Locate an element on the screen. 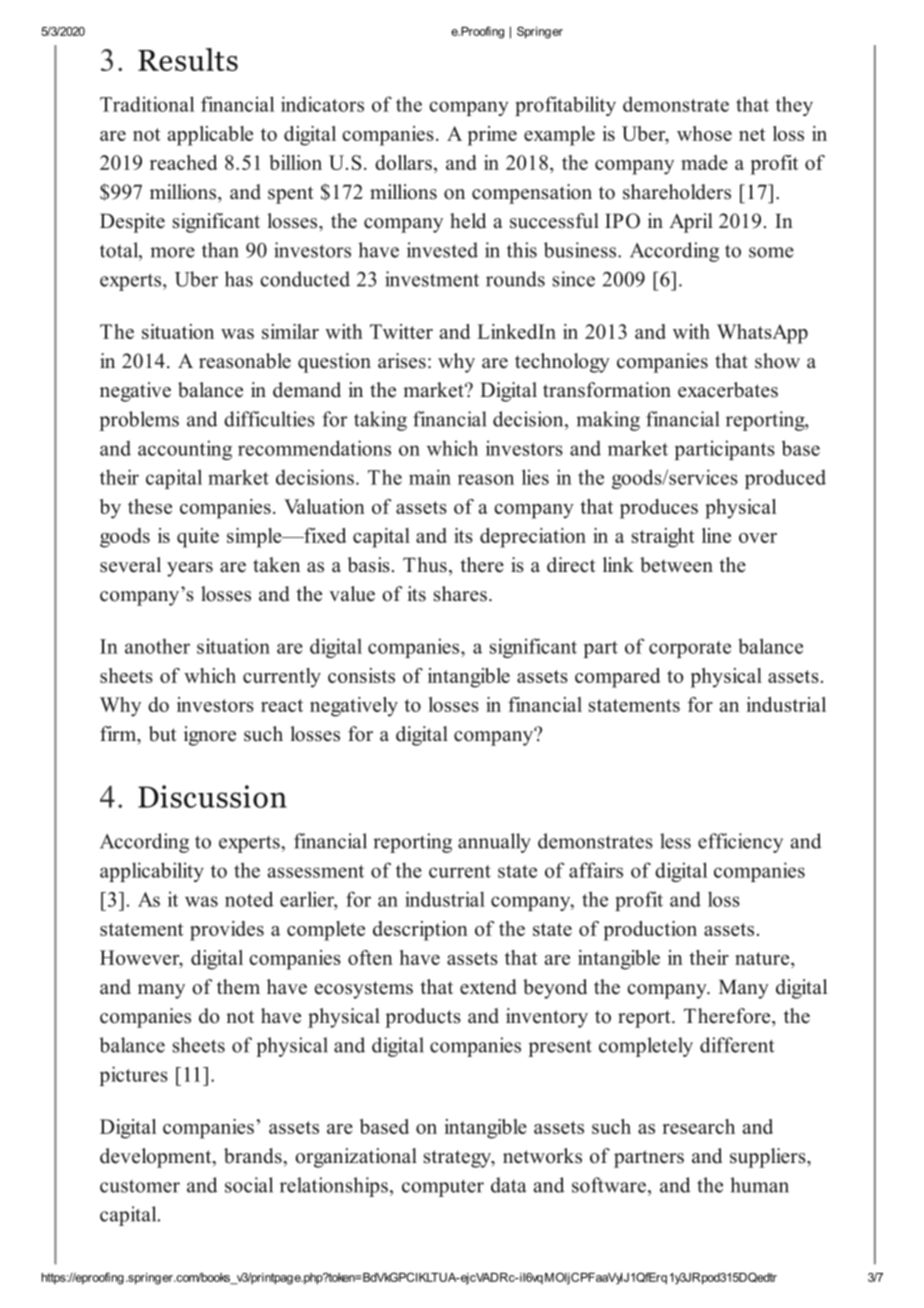  Discussion is located at coordinates (212, 796).
